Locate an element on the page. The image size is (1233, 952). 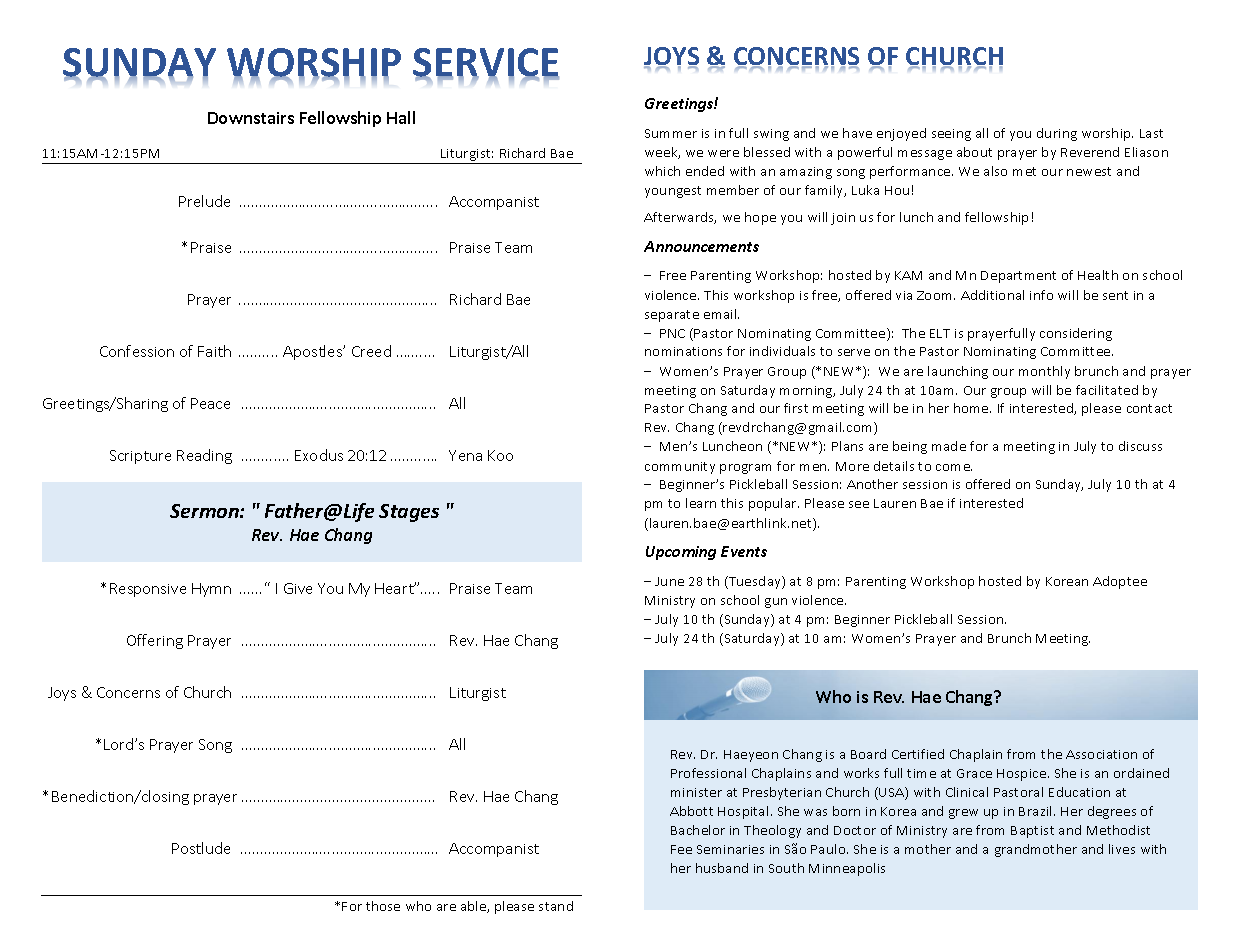
Give is located at coordinates (298, 588).
